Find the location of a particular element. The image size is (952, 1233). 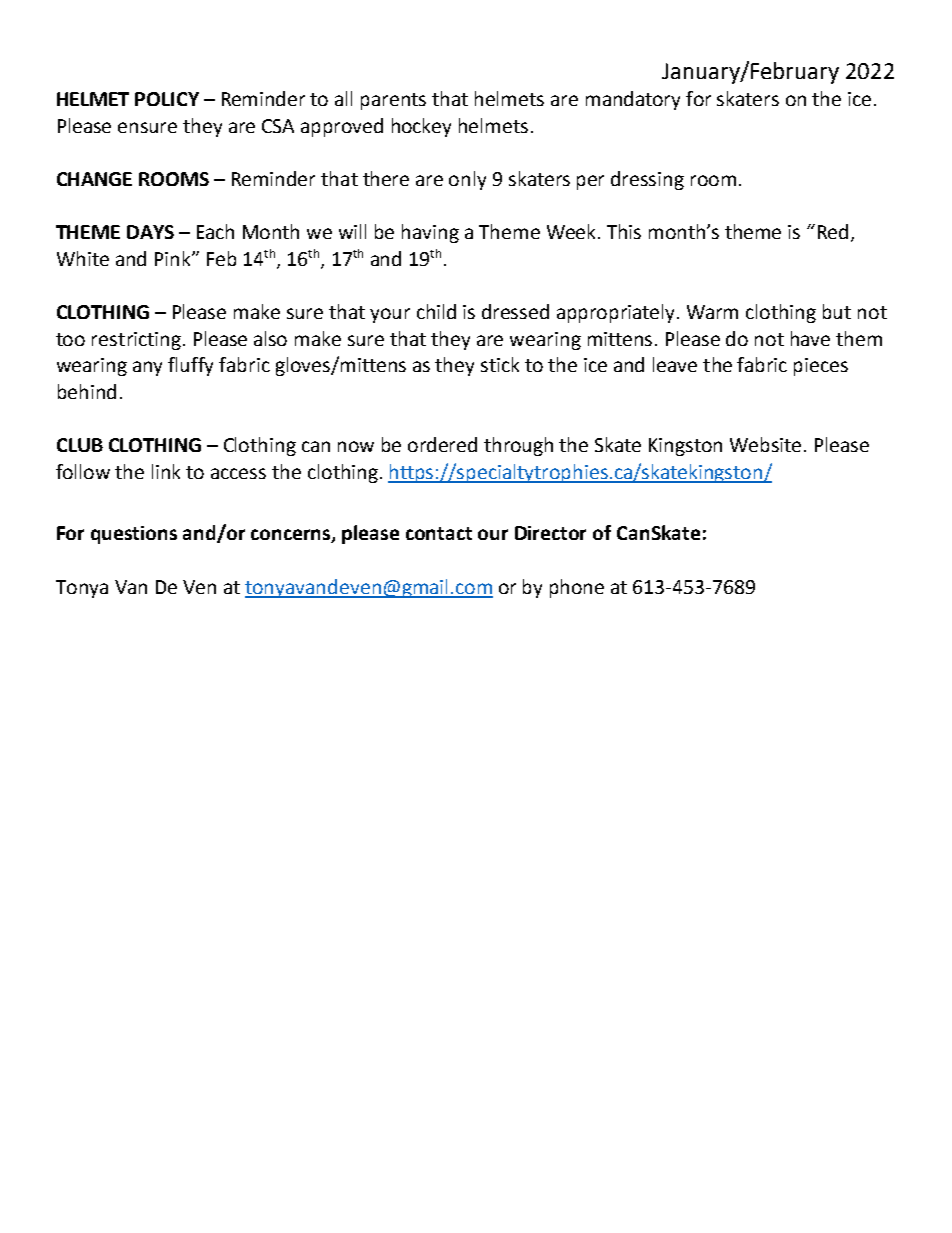

POLICY is located at coordinates (167, 99).
